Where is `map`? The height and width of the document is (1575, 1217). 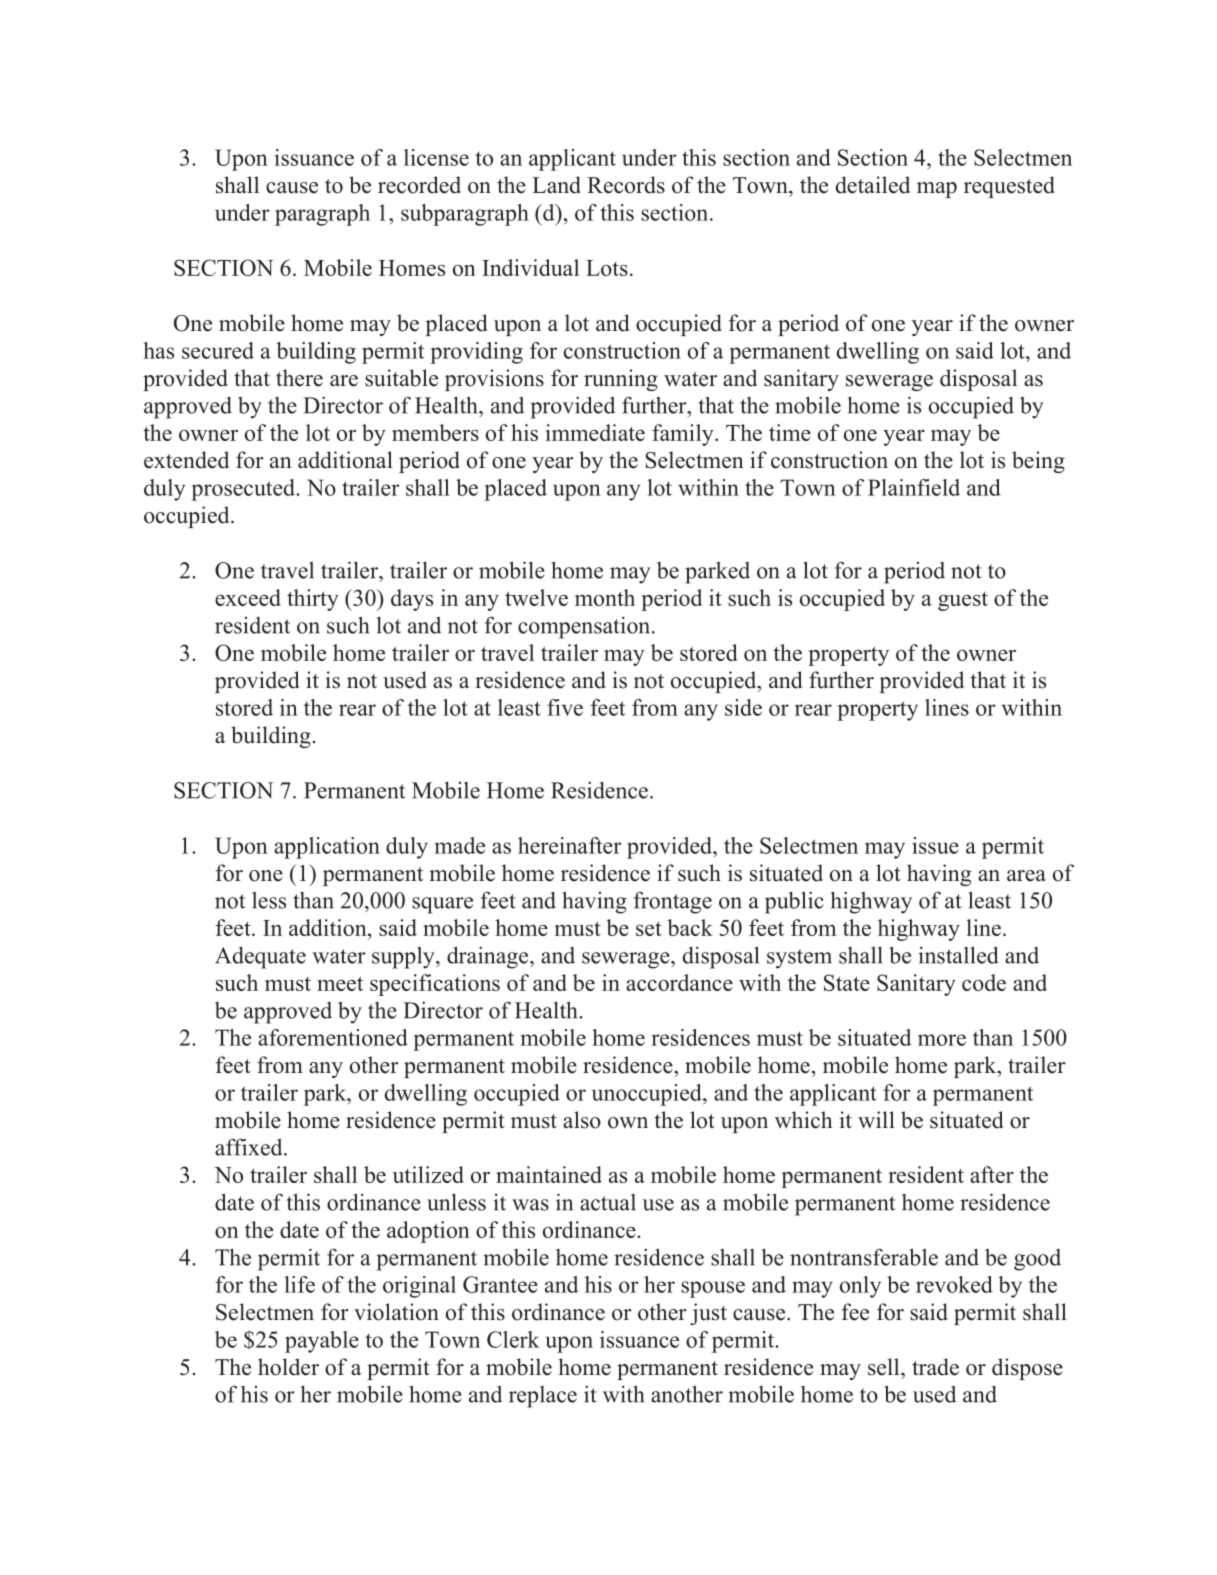
map is located at coordinates (937, 190).
